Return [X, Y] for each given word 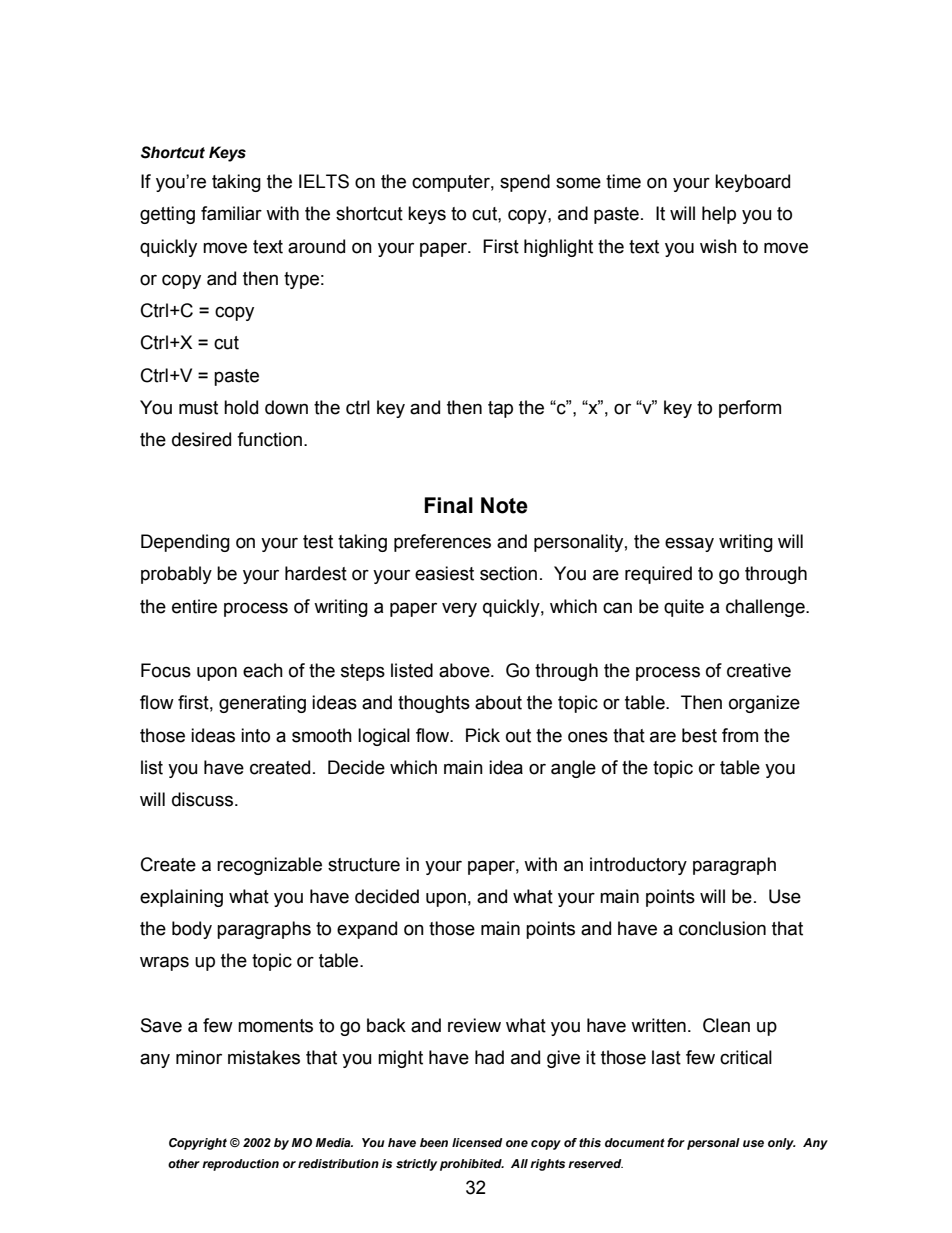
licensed [477, 1142]
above [465, 670]
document [635, 1142]
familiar [231, 213]
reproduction [240, 1165]
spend [525, 183]
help [719, 215]
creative [759, 670]
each [263, 670]
